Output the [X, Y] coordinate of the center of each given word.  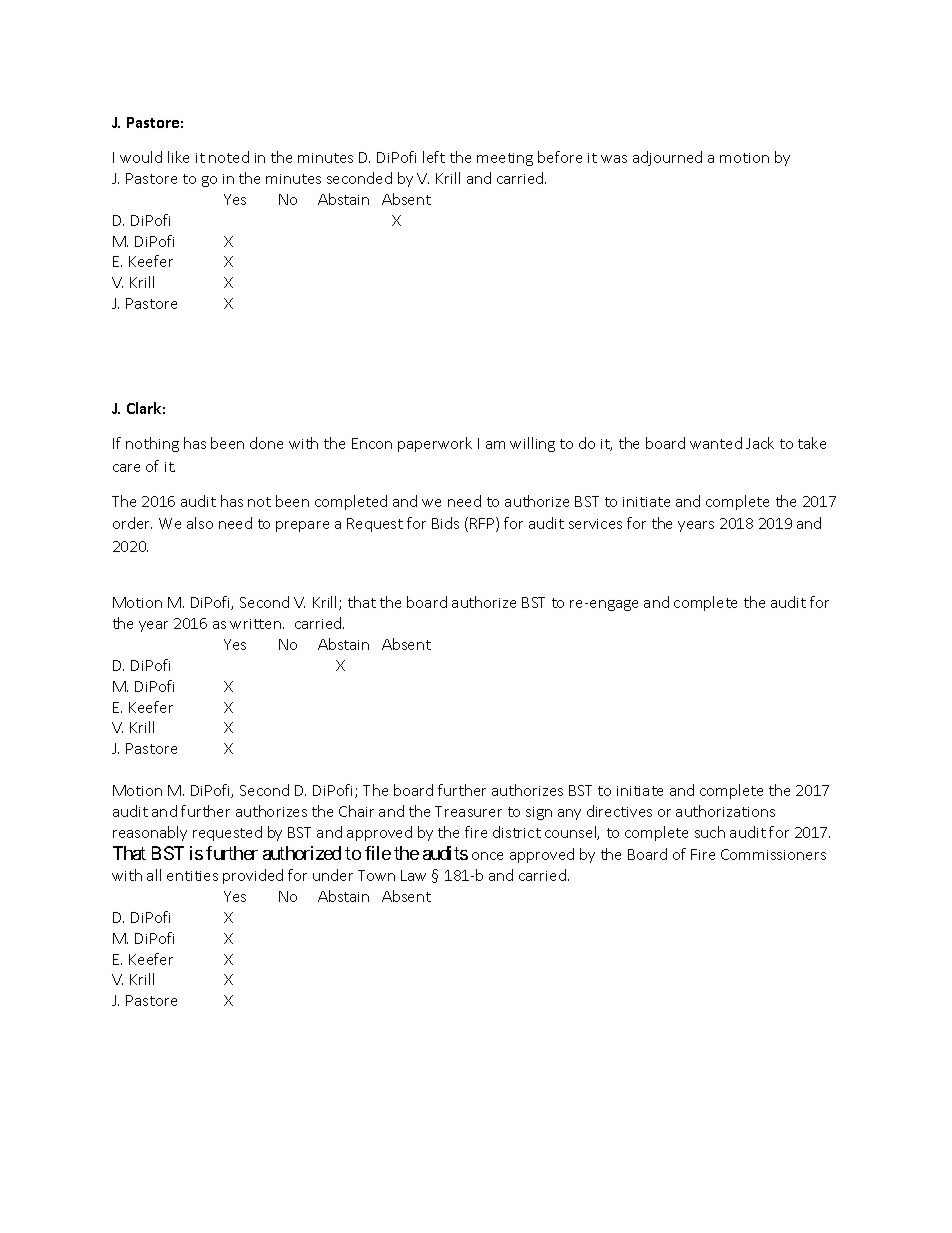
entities [192, 876]
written [255, 624]
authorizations [725, 811]
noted [229, 157]
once [487, 856]
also [200, 523]
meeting [505, 159]
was [614, 159]
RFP [483, 524]
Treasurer [468, 811]
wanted [716, 443]
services [595, 524]
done [266, 443]
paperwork [435, 444]
